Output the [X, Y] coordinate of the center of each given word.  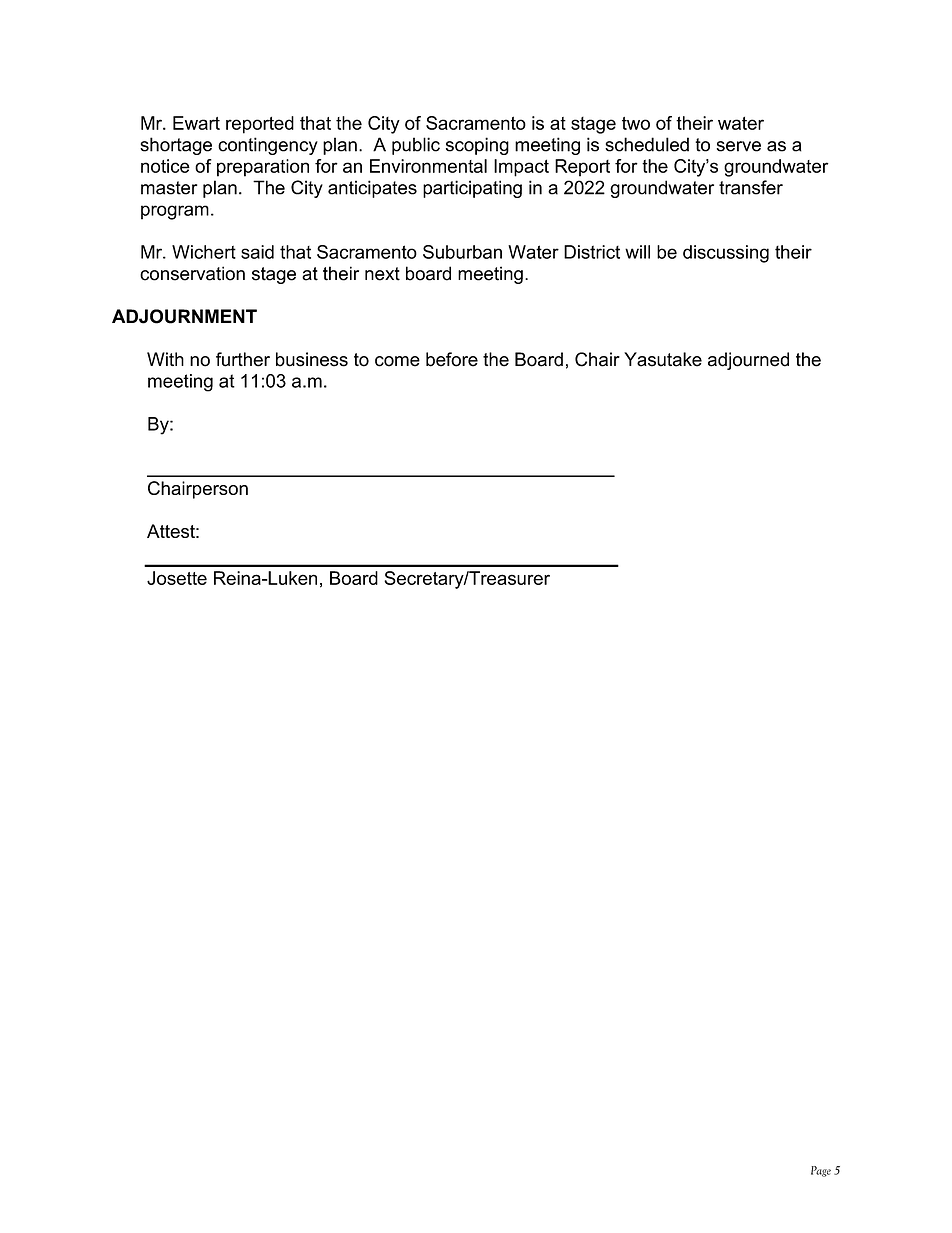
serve [738, 146]
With [165, 359]
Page [821, 1171]
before [452, 359]
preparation [263, 168]
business [312, 359]
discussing [726, 254]
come [397, 361]
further [243, 359]
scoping [477, 146]
